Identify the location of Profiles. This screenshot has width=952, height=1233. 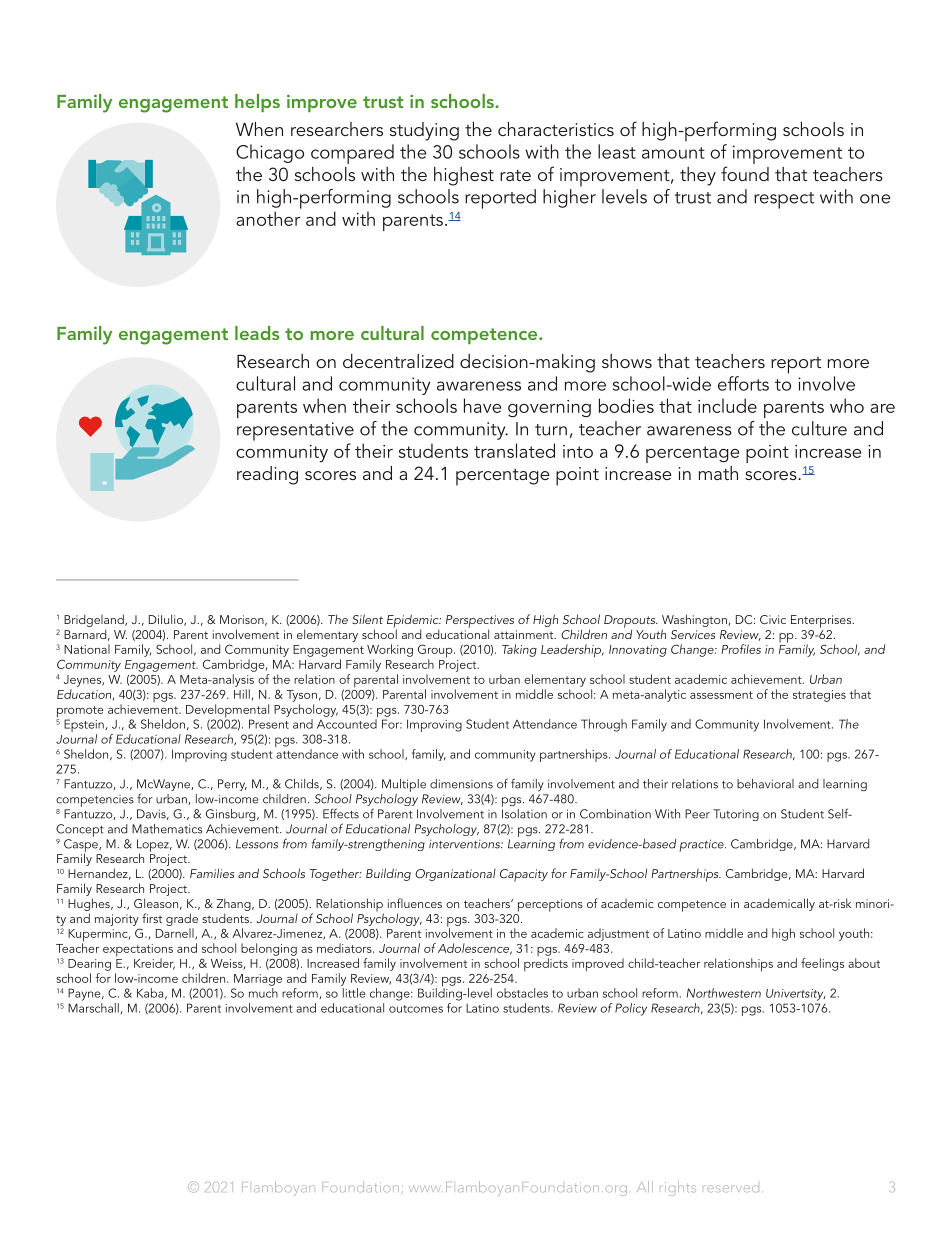
(741, 649).
